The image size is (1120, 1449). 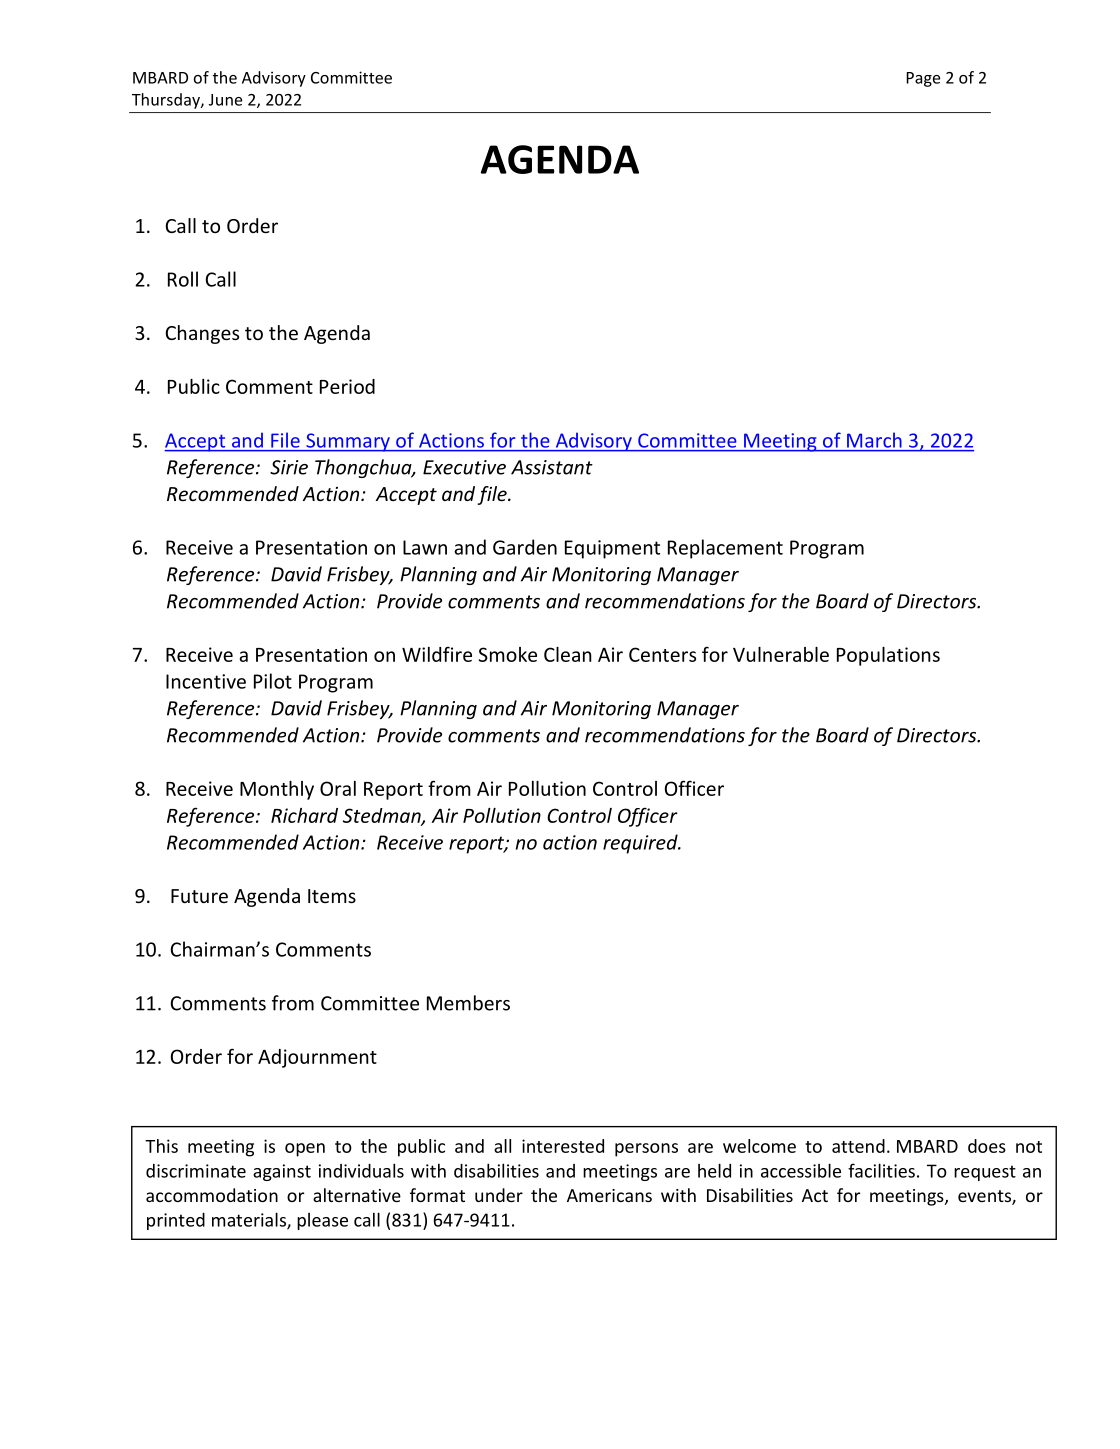 I want to click on Pilot, so click(x=273, y=681).
